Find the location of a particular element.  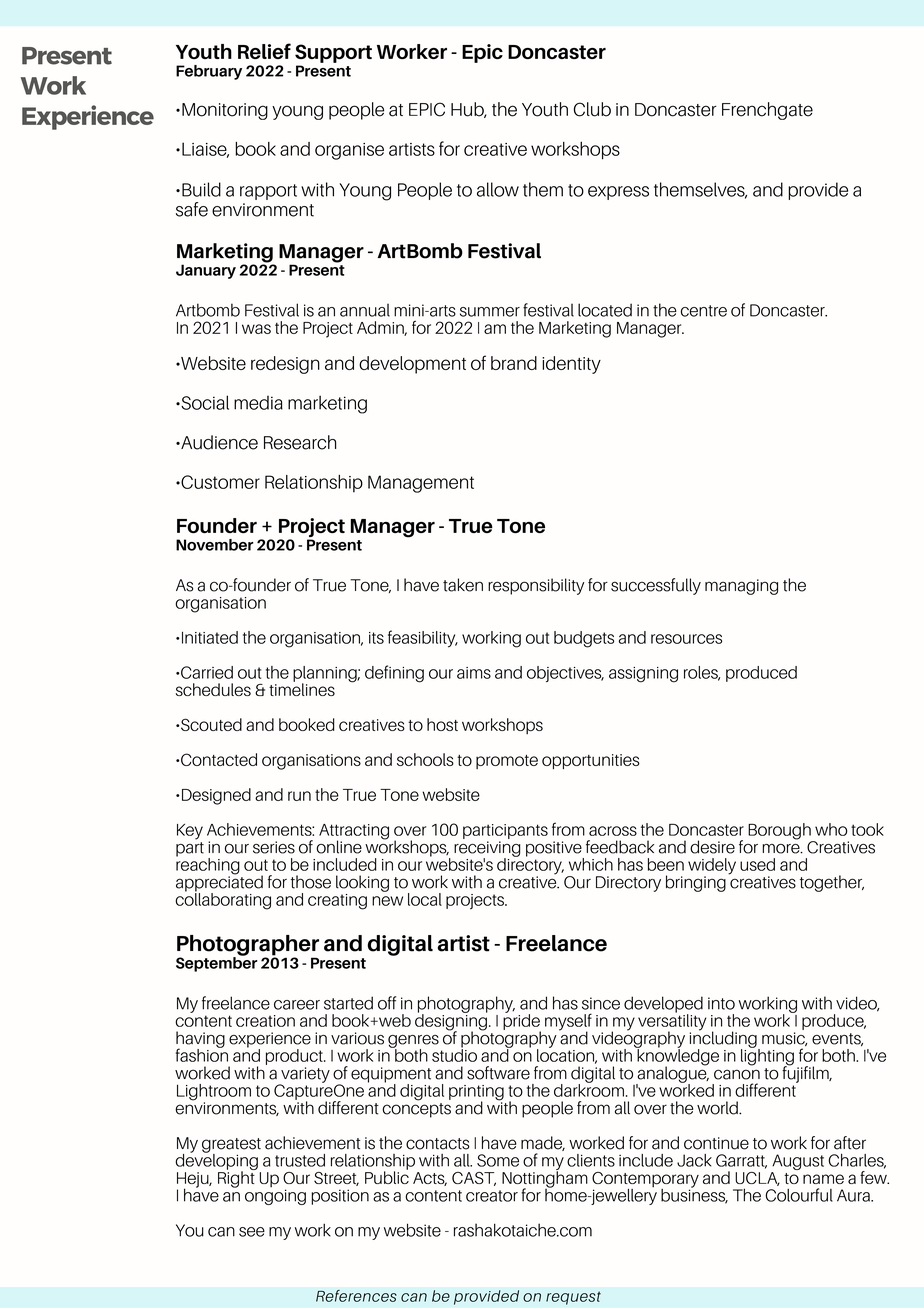

see is located at coordinates (252, 1232).
